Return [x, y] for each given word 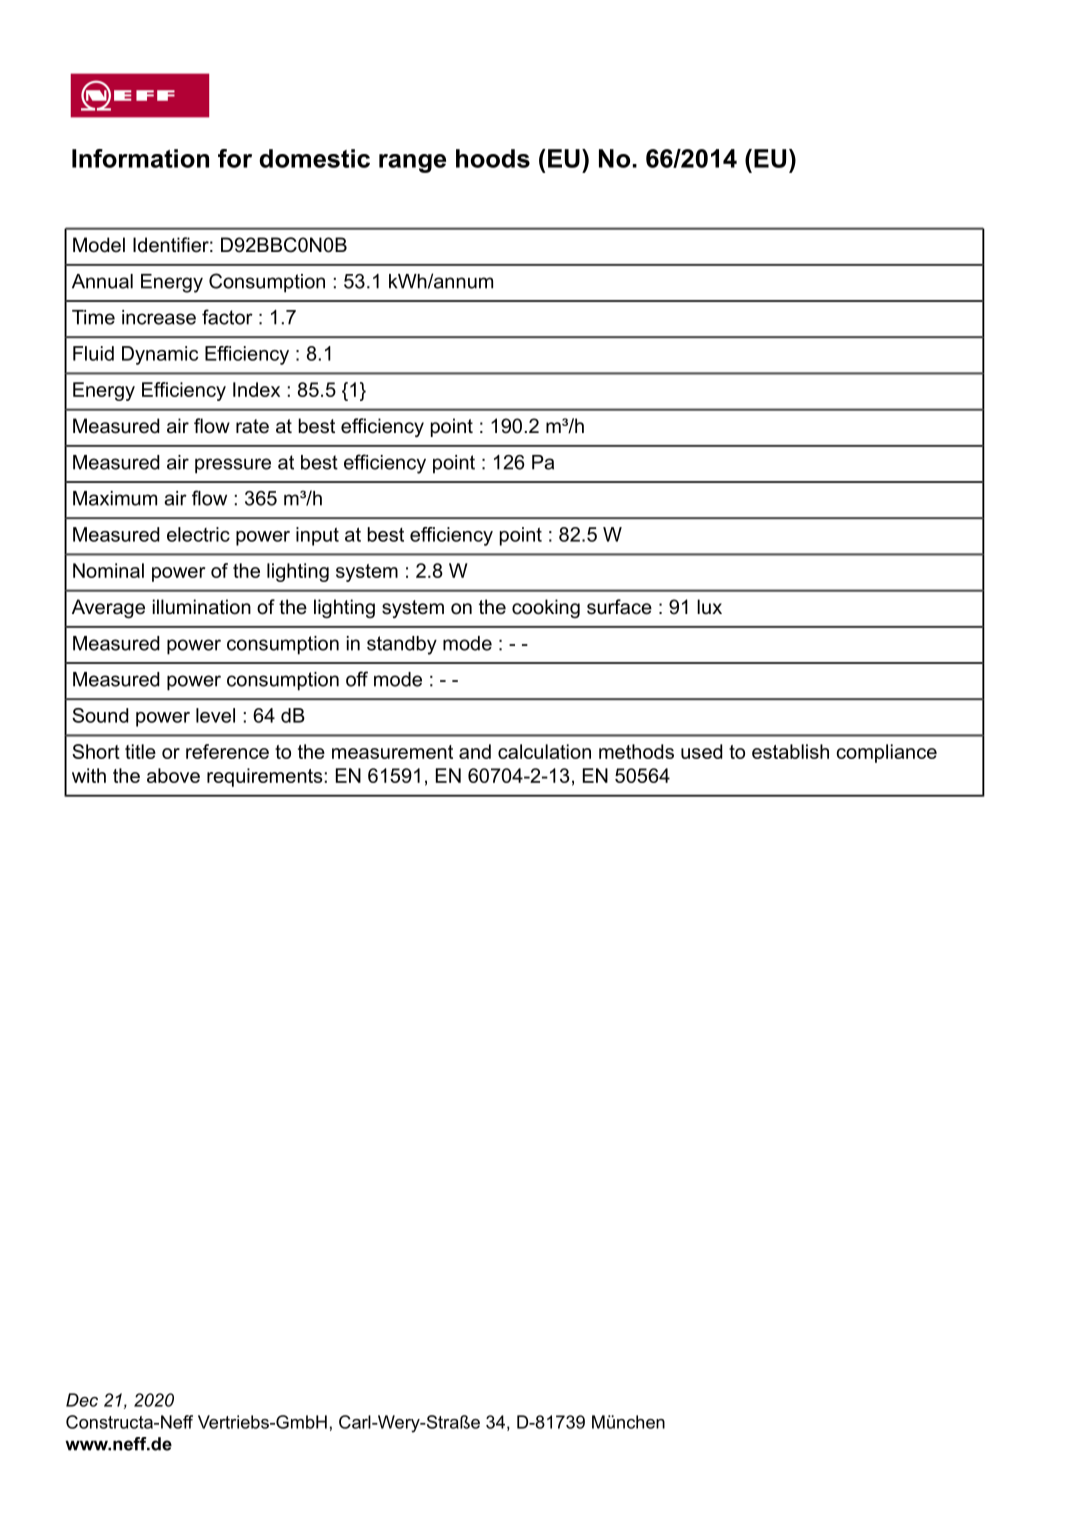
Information [140, 158]
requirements [265, 777]
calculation [544, 751]
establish [790, 751]
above [173, 775]
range [412, 163]
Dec [82, 1400]
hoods [493, 158]
